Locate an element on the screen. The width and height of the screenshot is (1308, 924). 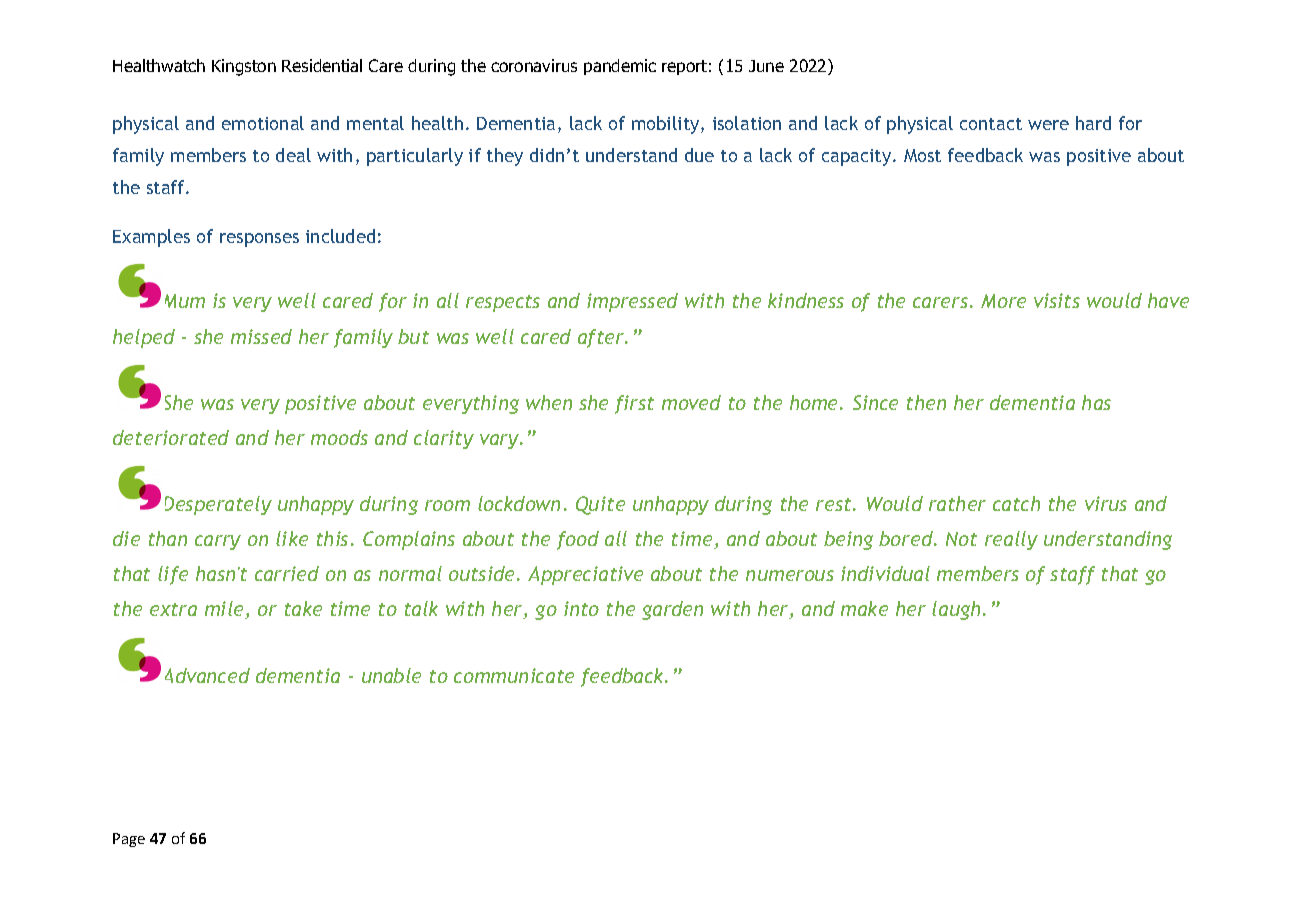
laugh is located at coordinates (956, 610).
